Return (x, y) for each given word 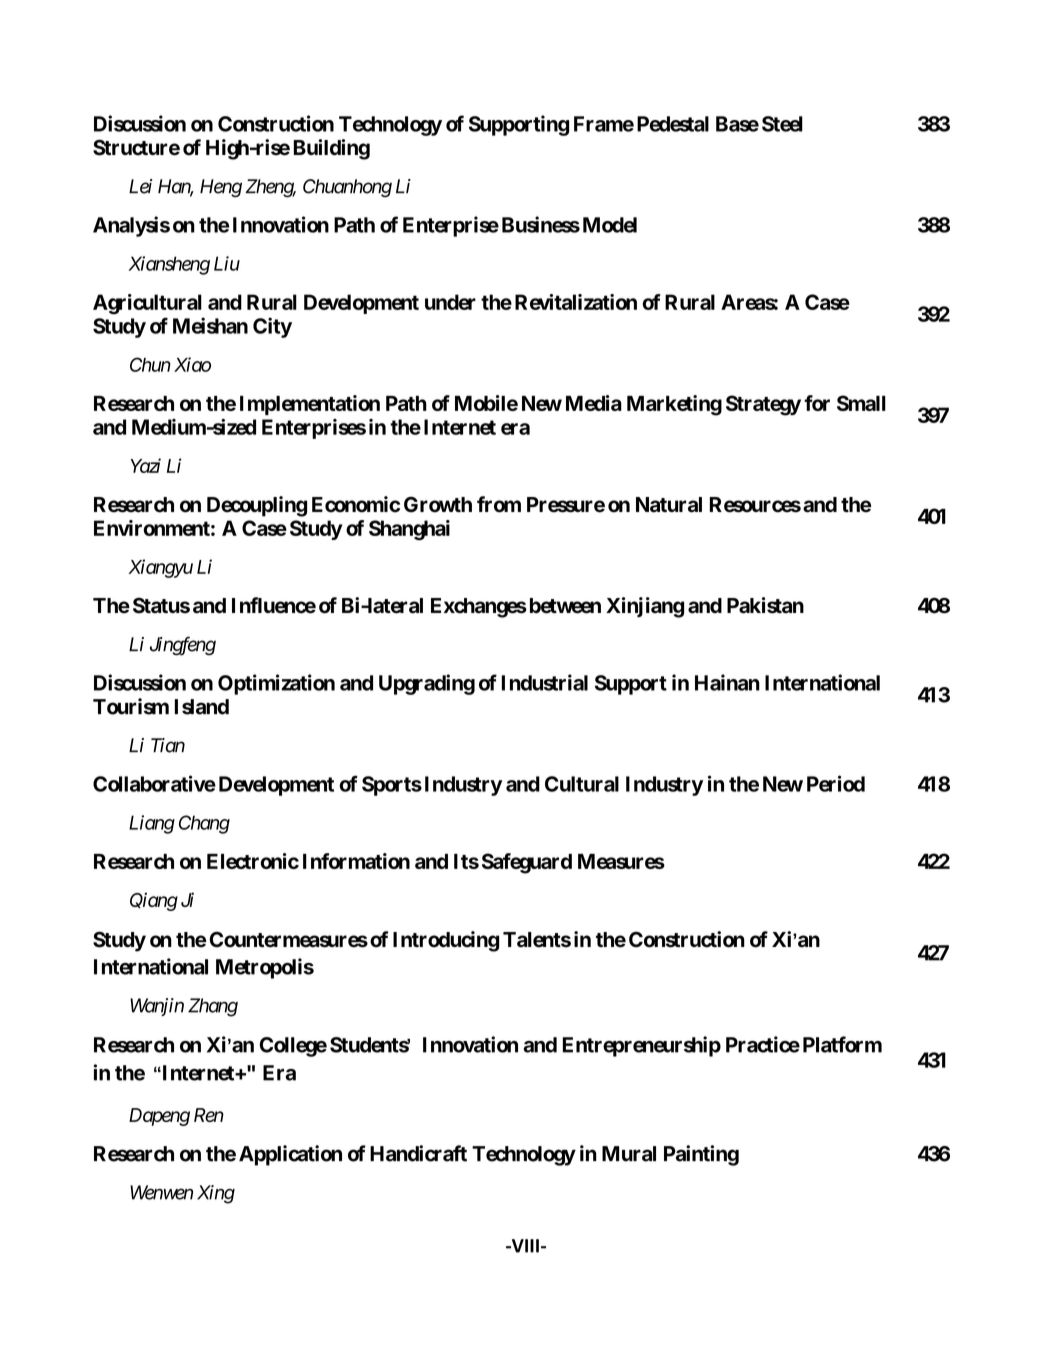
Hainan (727, 682)
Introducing (446, 941)
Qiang (154, 901)
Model (610, 225)
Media (594, 403)
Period (836, 783)
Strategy (763, 405)
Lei (140, 186)
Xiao (192, 364)
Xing (216, 1194)
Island (202, 707)
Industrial (545, 682)
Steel (782, 124)
